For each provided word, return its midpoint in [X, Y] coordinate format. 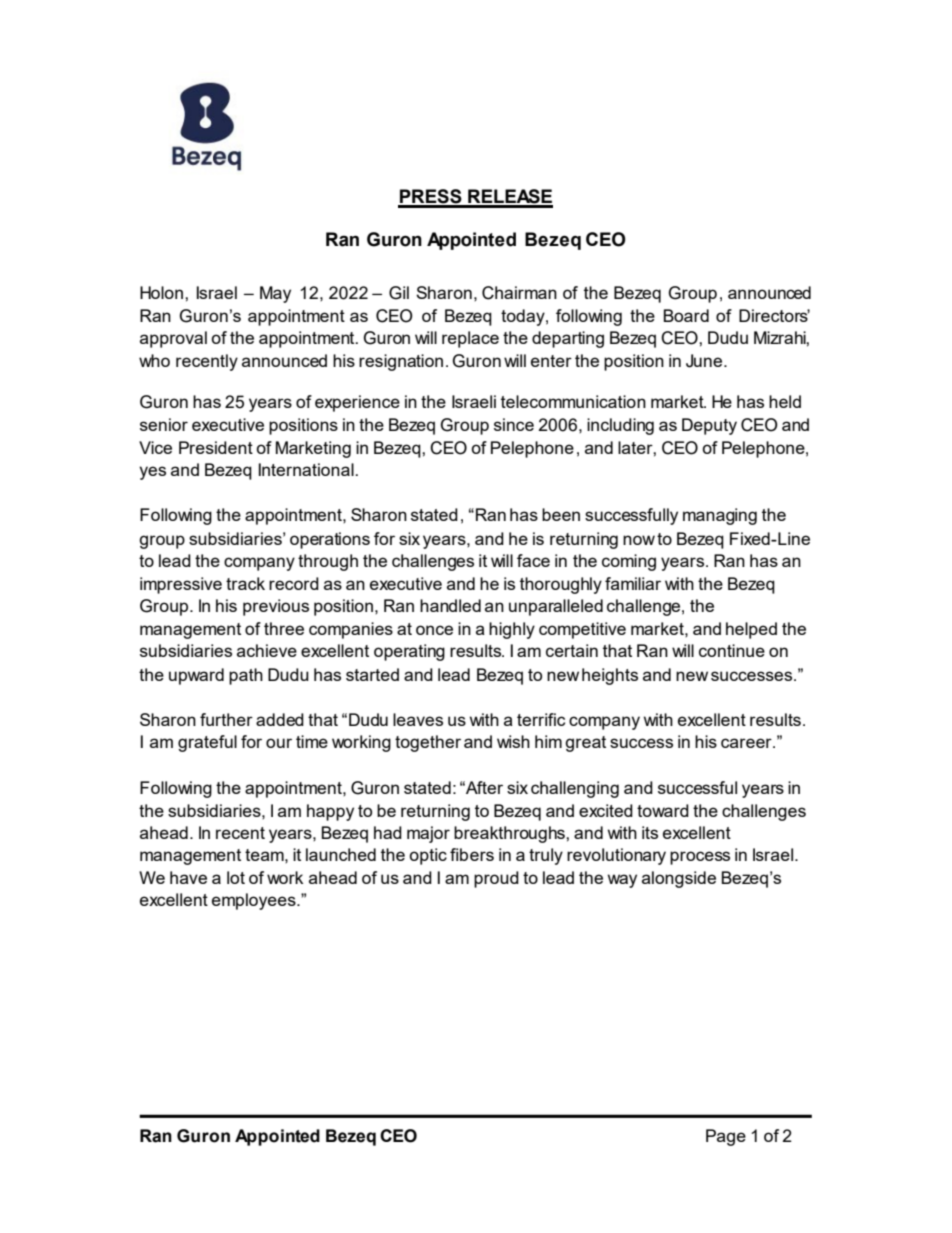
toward [663, 810]
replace [470, 339]
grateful [207, 743]
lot [236, 877]
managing [720, 516]
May [275, 294]
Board [686, 315]
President [216, 447]
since [514, 424]
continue [732, 650]
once [434, 630]
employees [255, 901]
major [428, 834]
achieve [267, 650]
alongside [679, 879]
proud [496, 879]
